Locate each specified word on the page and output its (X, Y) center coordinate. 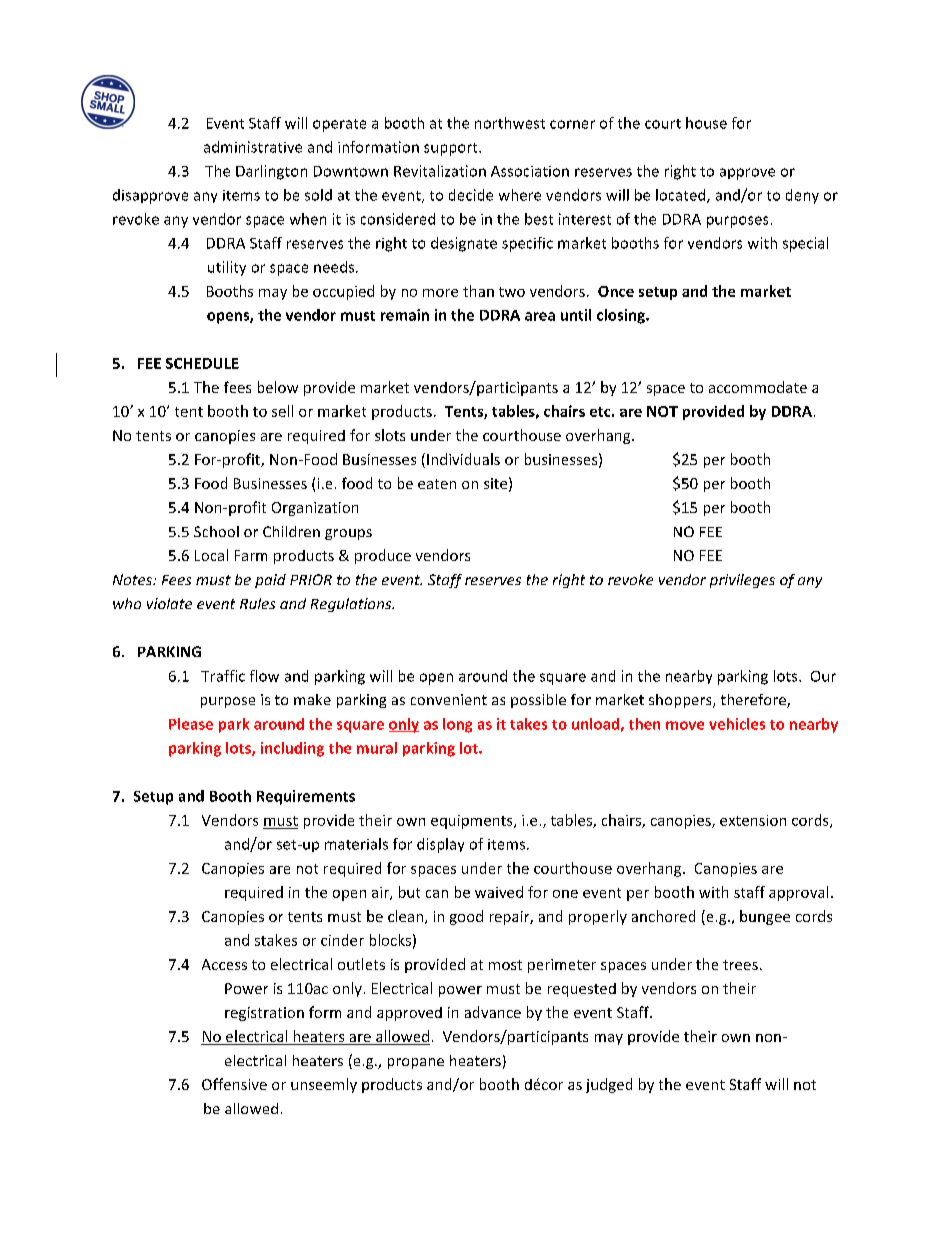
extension (753, 820)
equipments (473, 822)
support (452, 149)
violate (169, 603)
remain (405, 315)
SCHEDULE (202, 363)
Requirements (306, 797)
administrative (253, 147)
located (682, 196)
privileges (742, 581)
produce (383, 556)
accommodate (758, 387)
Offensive (234, 1084)
